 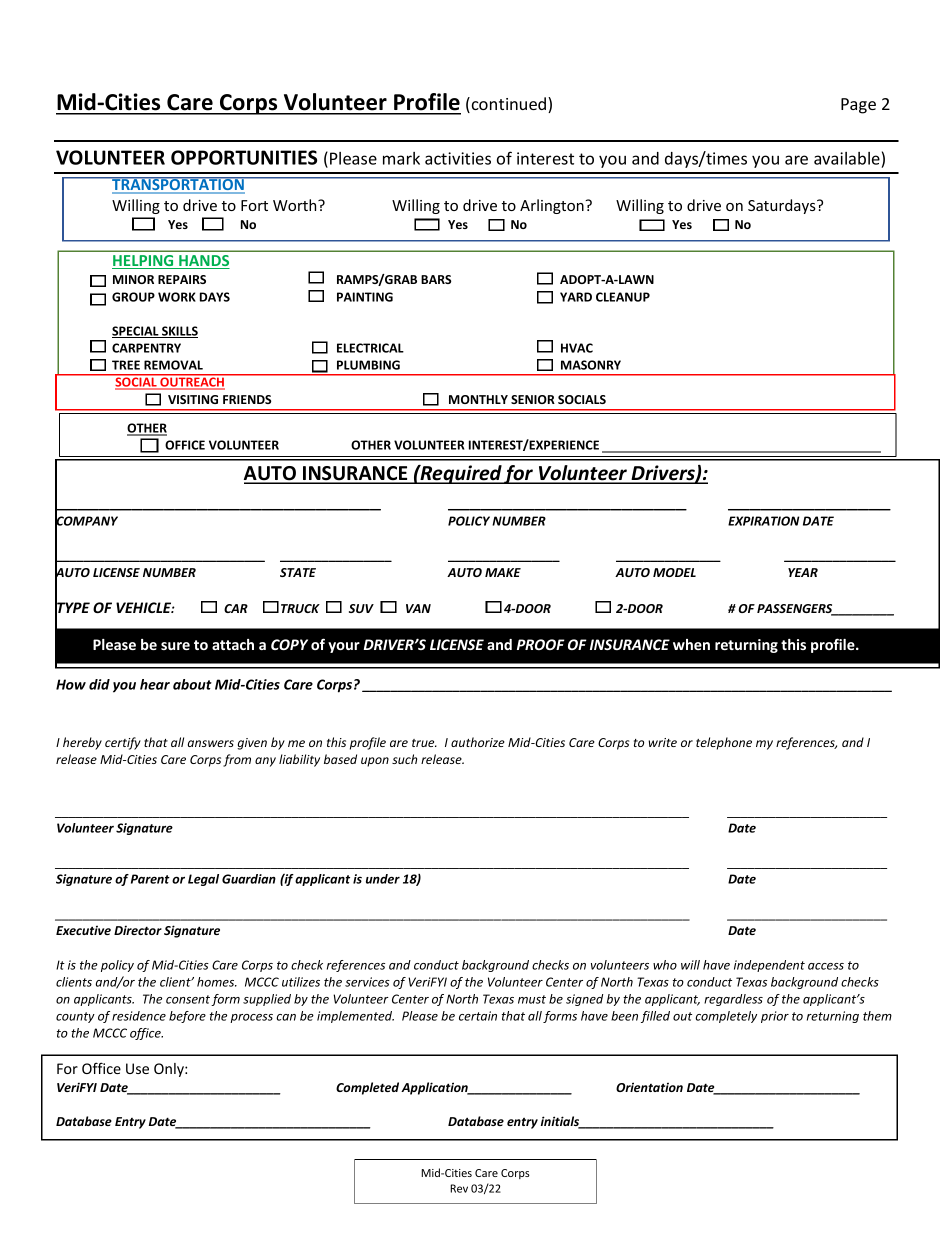 What do you see at coordinates (178, 185) in the document?
I see `TRANSPORTATION` at bounding box center [178, 185].
